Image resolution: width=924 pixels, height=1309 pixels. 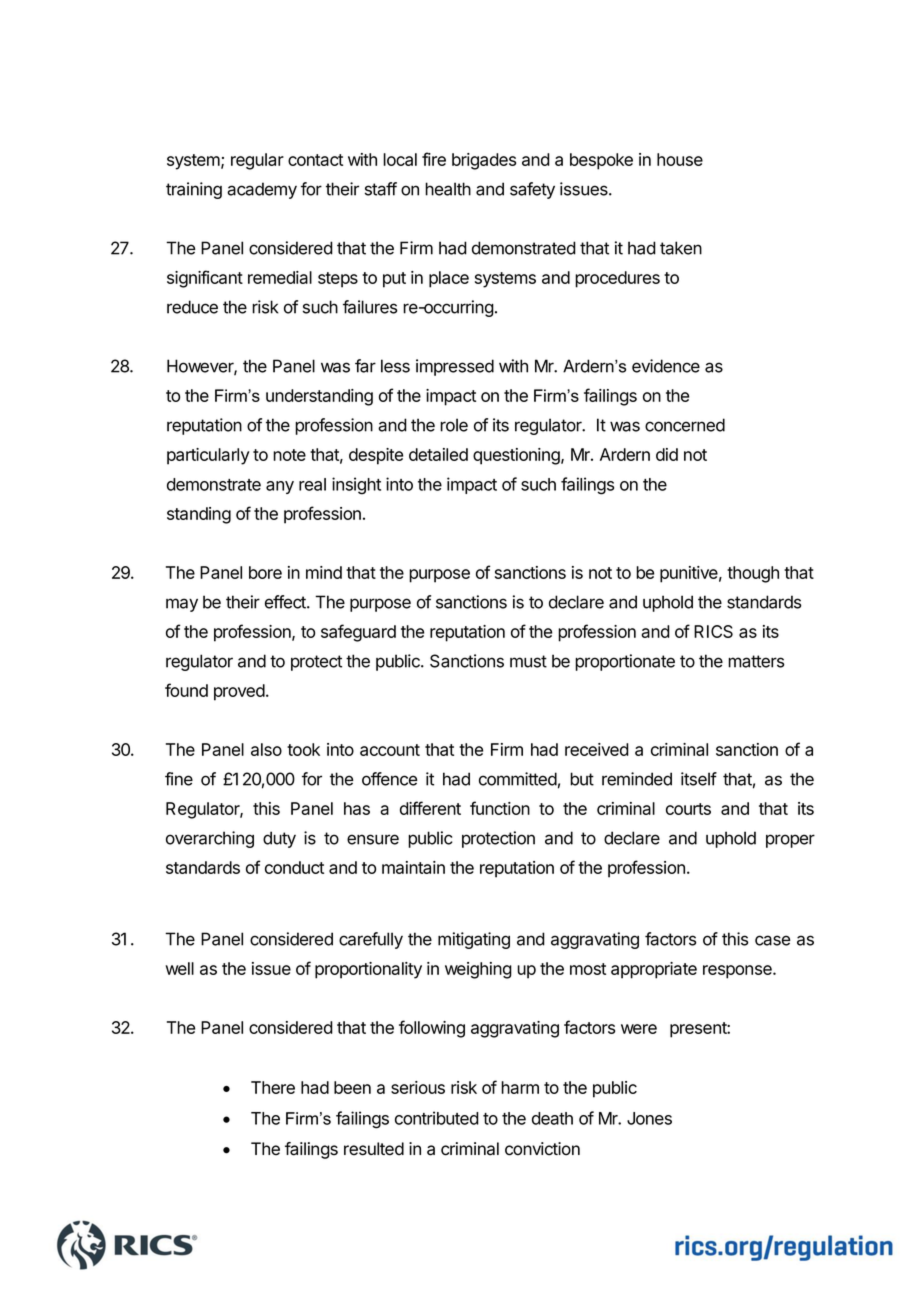 I want to click on brigades, so click(x=484, y=161).
